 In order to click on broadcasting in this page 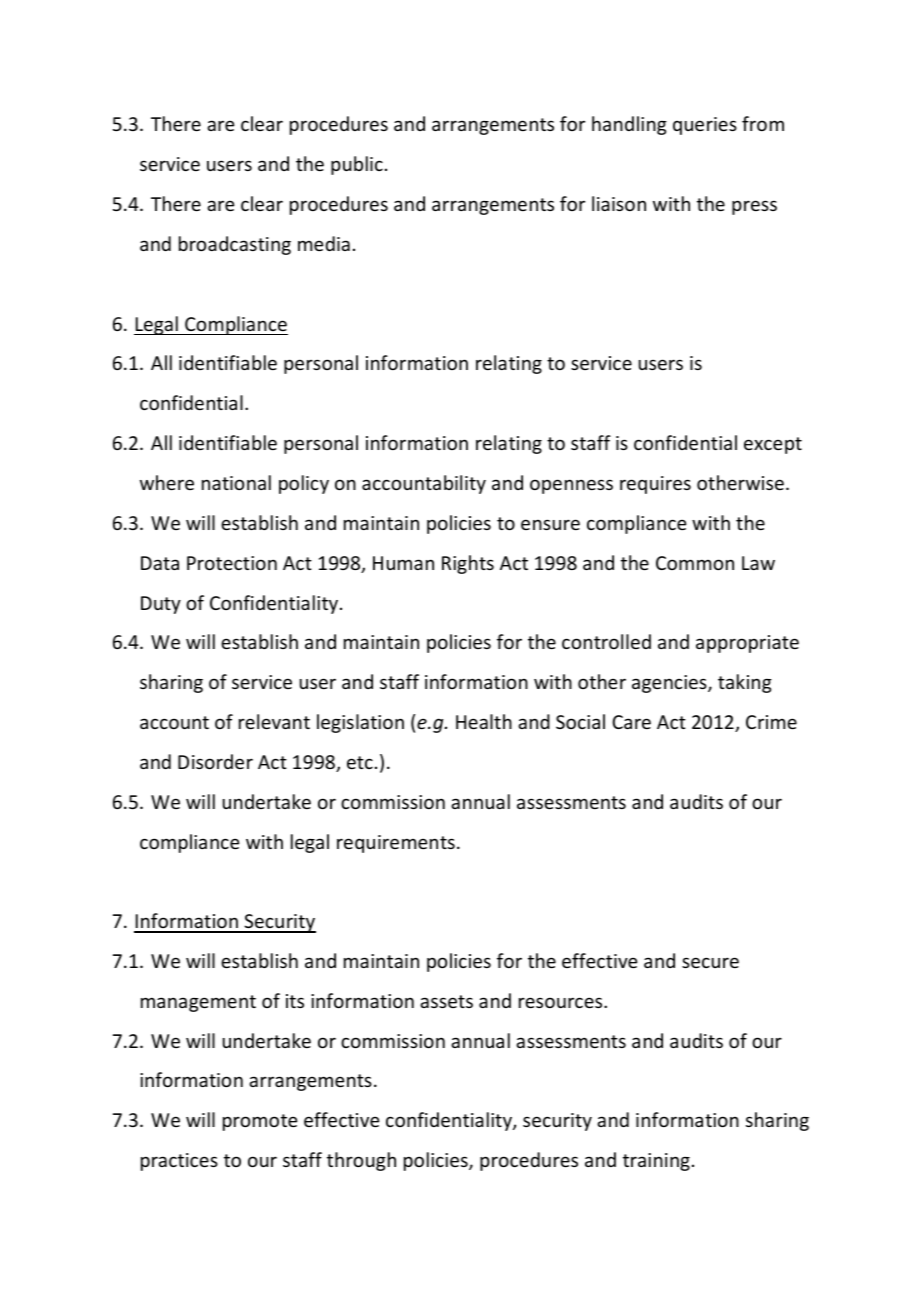, I will do `click(235, 245)`.
